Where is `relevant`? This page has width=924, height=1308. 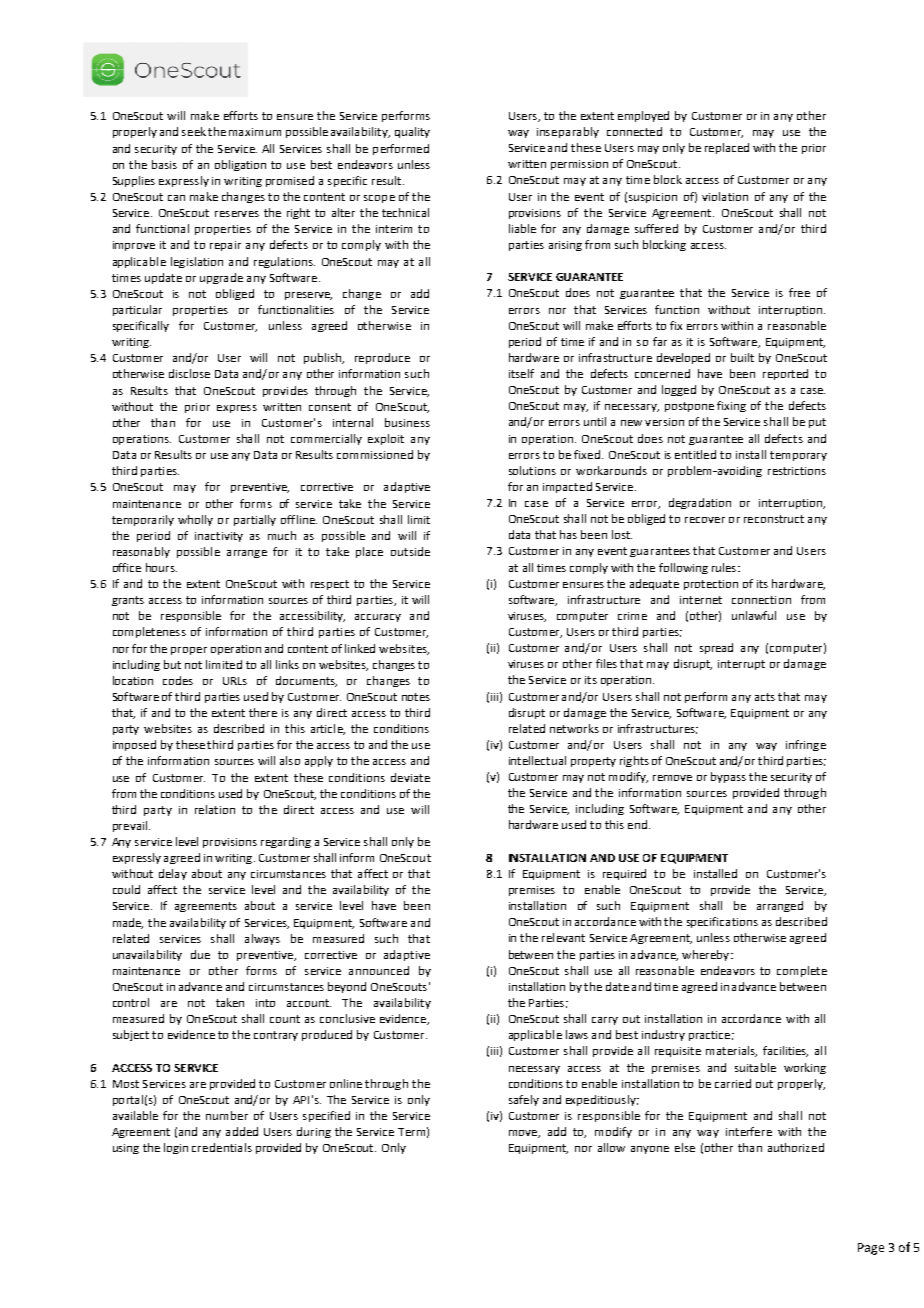 relevant is located at coordinates (563, 937).
